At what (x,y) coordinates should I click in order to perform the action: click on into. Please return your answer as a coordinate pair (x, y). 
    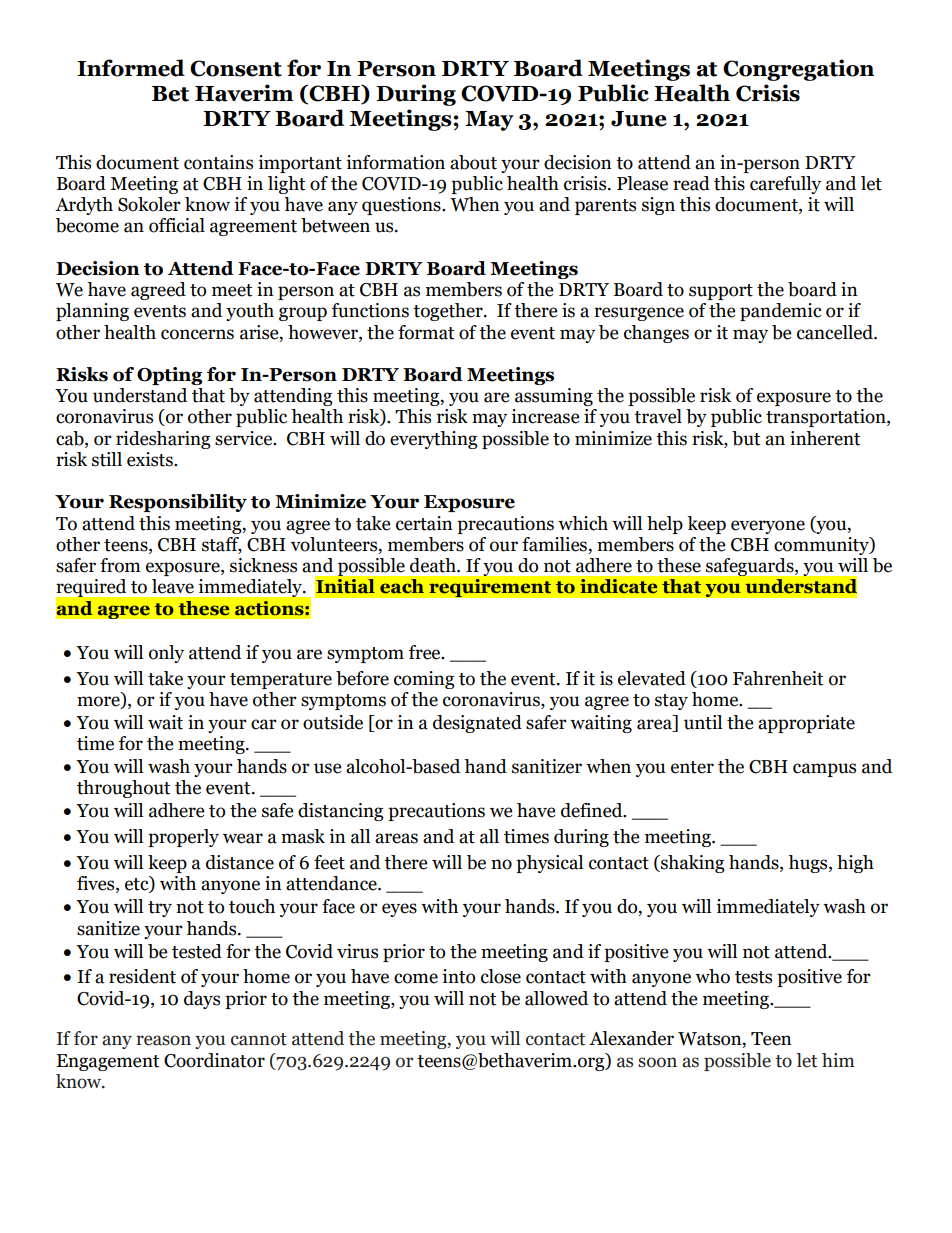
    Looking at the image, I should click on (458, 976).
